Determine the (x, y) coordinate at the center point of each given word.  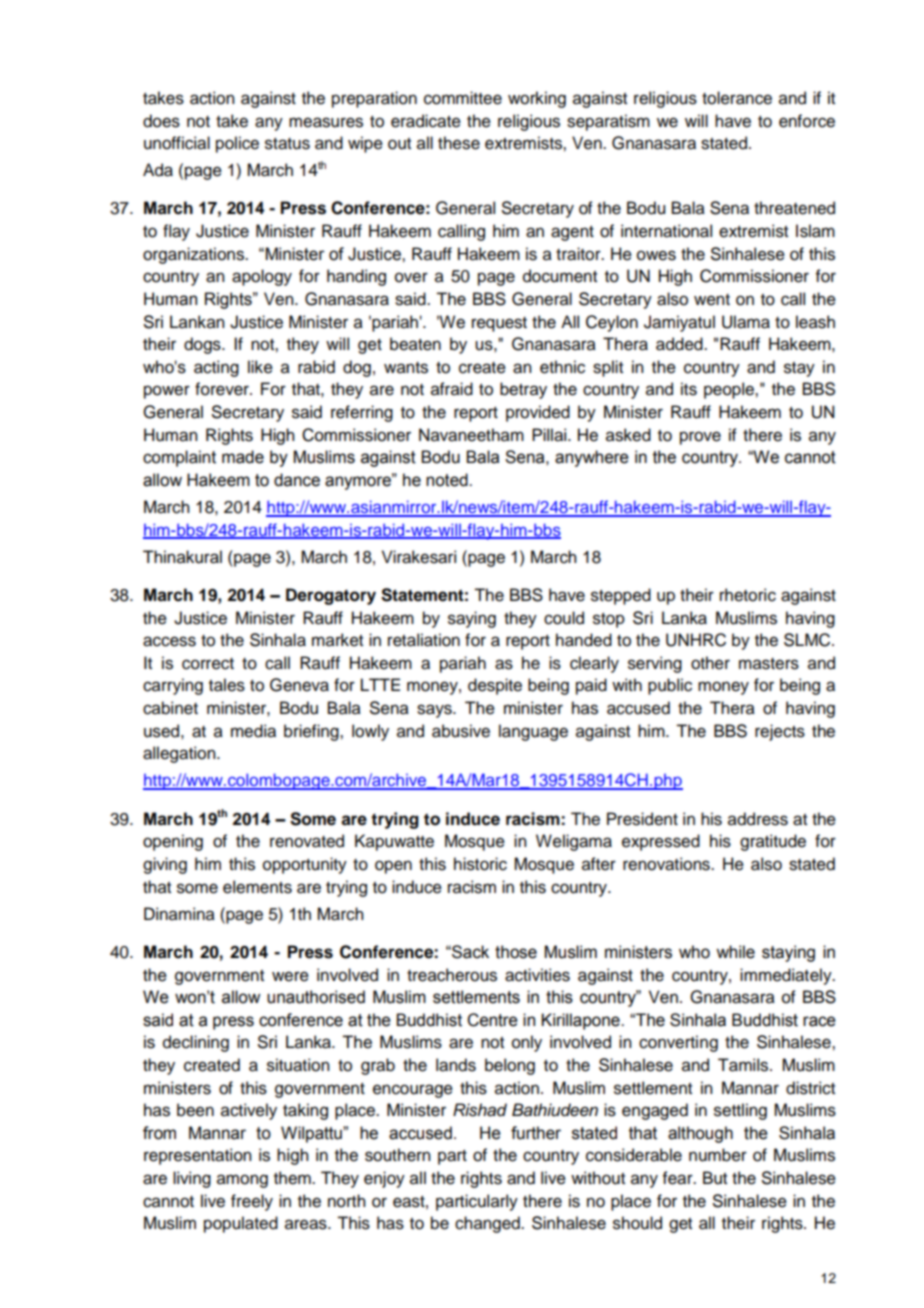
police (237, 144)
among (242, 1181)
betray (523, 390)
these (459, 143)
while (735, 952)
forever (223, 389)
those (516, 952)
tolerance (737, 98)
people (730, 390)
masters (769, 664)
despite (495, 686)
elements (257, 887)
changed (488, 1224)
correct (208, 664)
